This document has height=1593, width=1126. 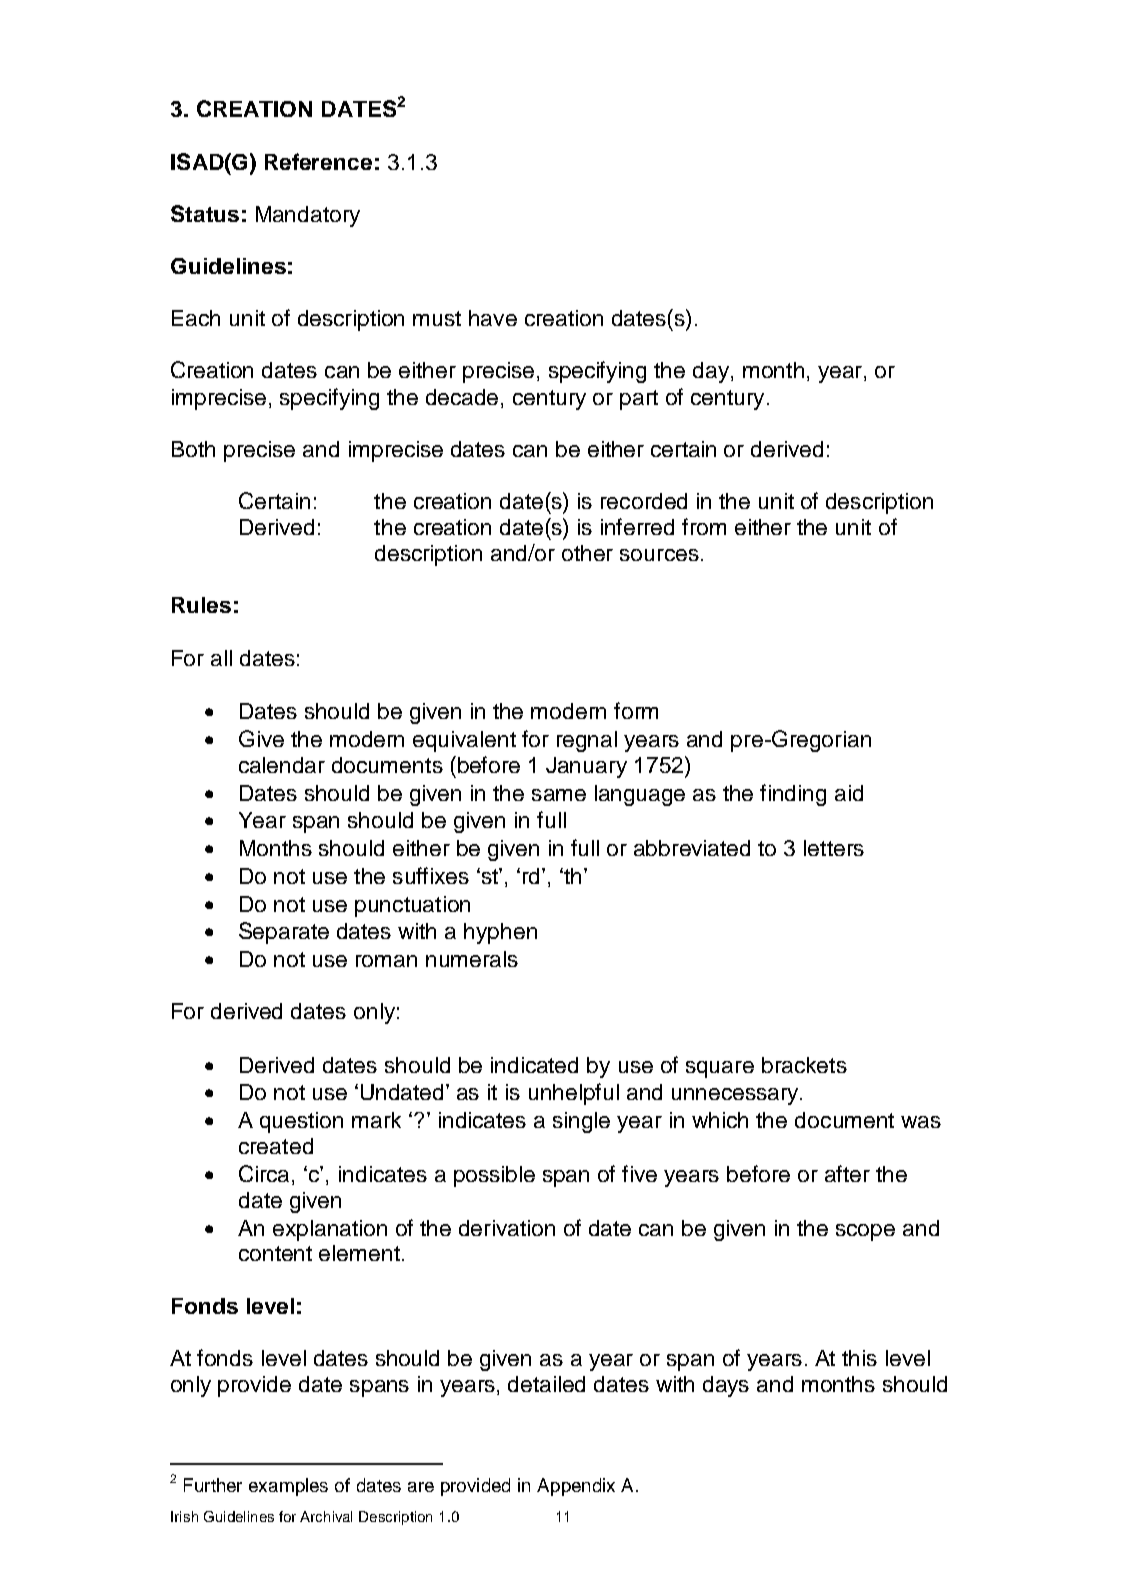 What do you see at coordinates (834, 848) in the document?
I see `letters` at bounding box center [834, 848].
